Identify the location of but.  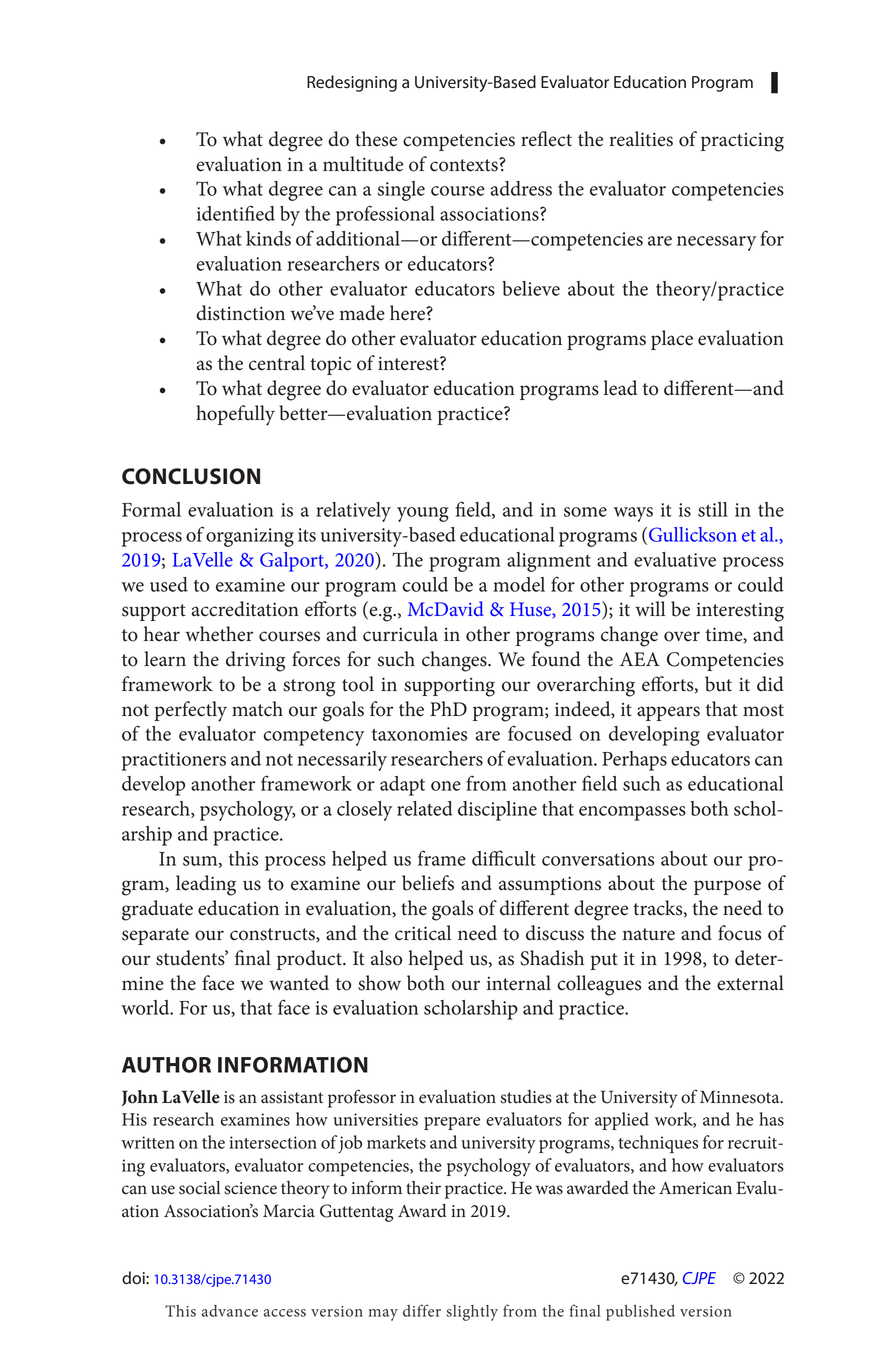
(718, 684).
